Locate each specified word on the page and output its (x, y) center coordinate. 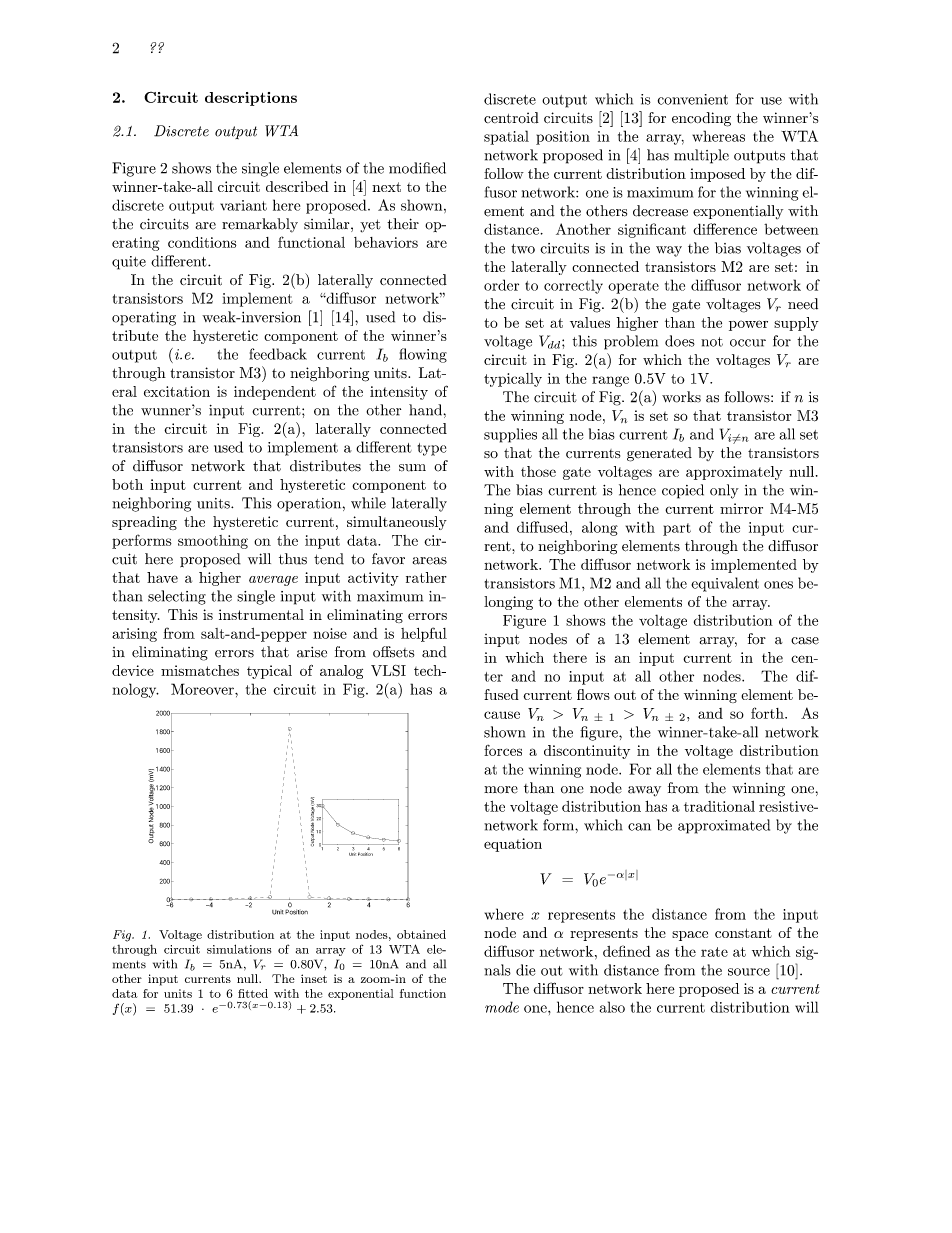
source (749, 972)
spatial (506, 137)
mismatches (200, 670)
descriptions (251, 99)
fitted (253, 993)
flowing (423, 355)
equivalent (725, 584)
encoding (701, 119)
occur (748, 343)
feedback (278, 354)
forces (503, 750)
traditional (719, 806)
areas (429, 561)
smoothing (213, 542)
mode (502, 1007)
